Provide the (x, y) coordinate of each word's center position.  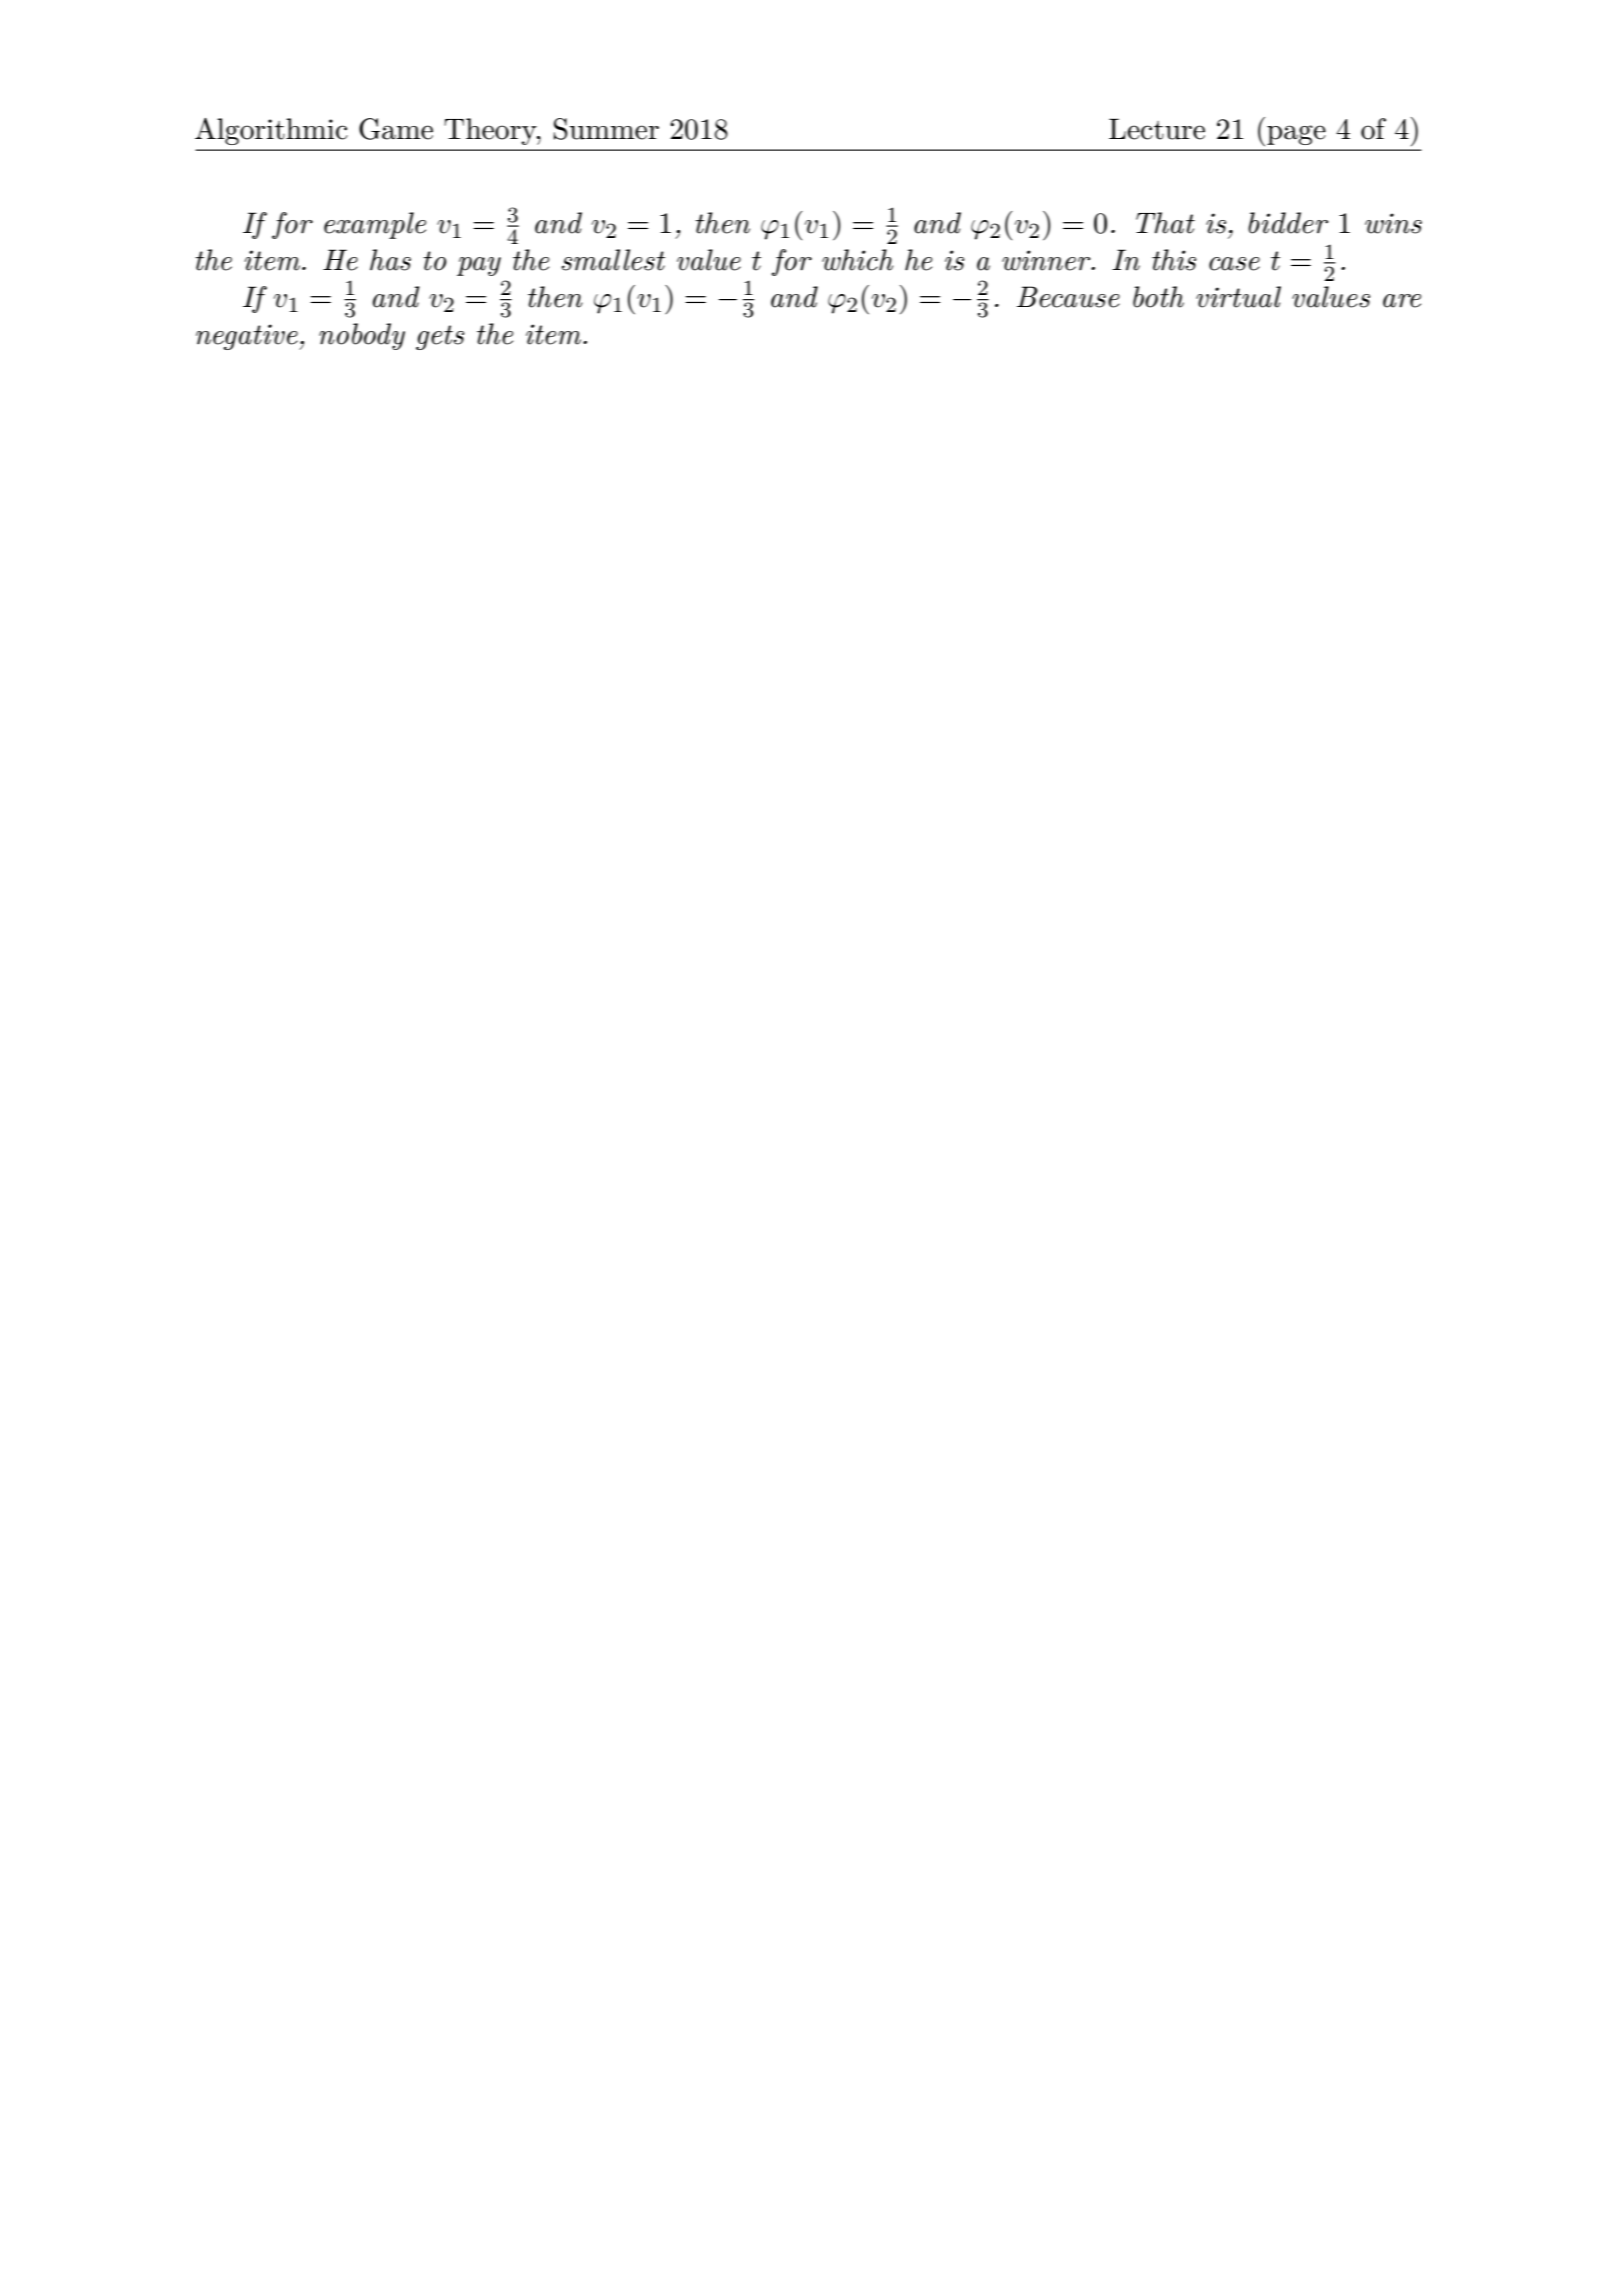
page (1296, 135)
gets (440, 337)
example (375, 225)
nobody (362, 336)
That (1165, 223)
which (857, 260)
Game (396, 129)
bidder (1288, 223)
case (1234, 264)
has (390, 260)
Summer (606, 129)
